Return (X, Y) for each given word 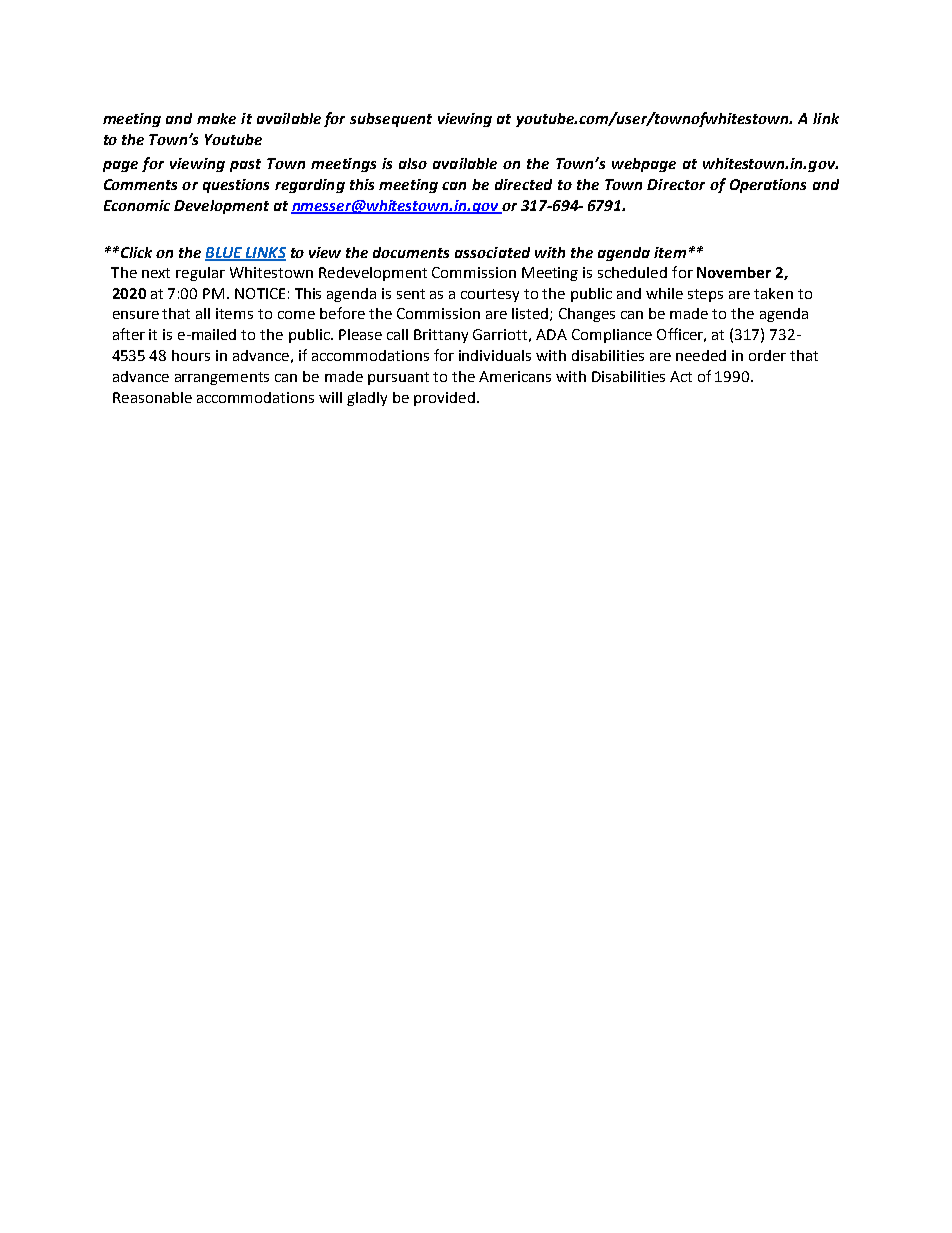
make (216, 118)
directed (523, 184)
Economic (137, 205)
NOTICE (260, 293)
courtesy (490, 295)
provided (444, 399)
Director (676, 184)
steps (705, 295)
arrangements (222, 378)
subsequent (391, 120)
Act (681, 376)
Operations (768, 186)
